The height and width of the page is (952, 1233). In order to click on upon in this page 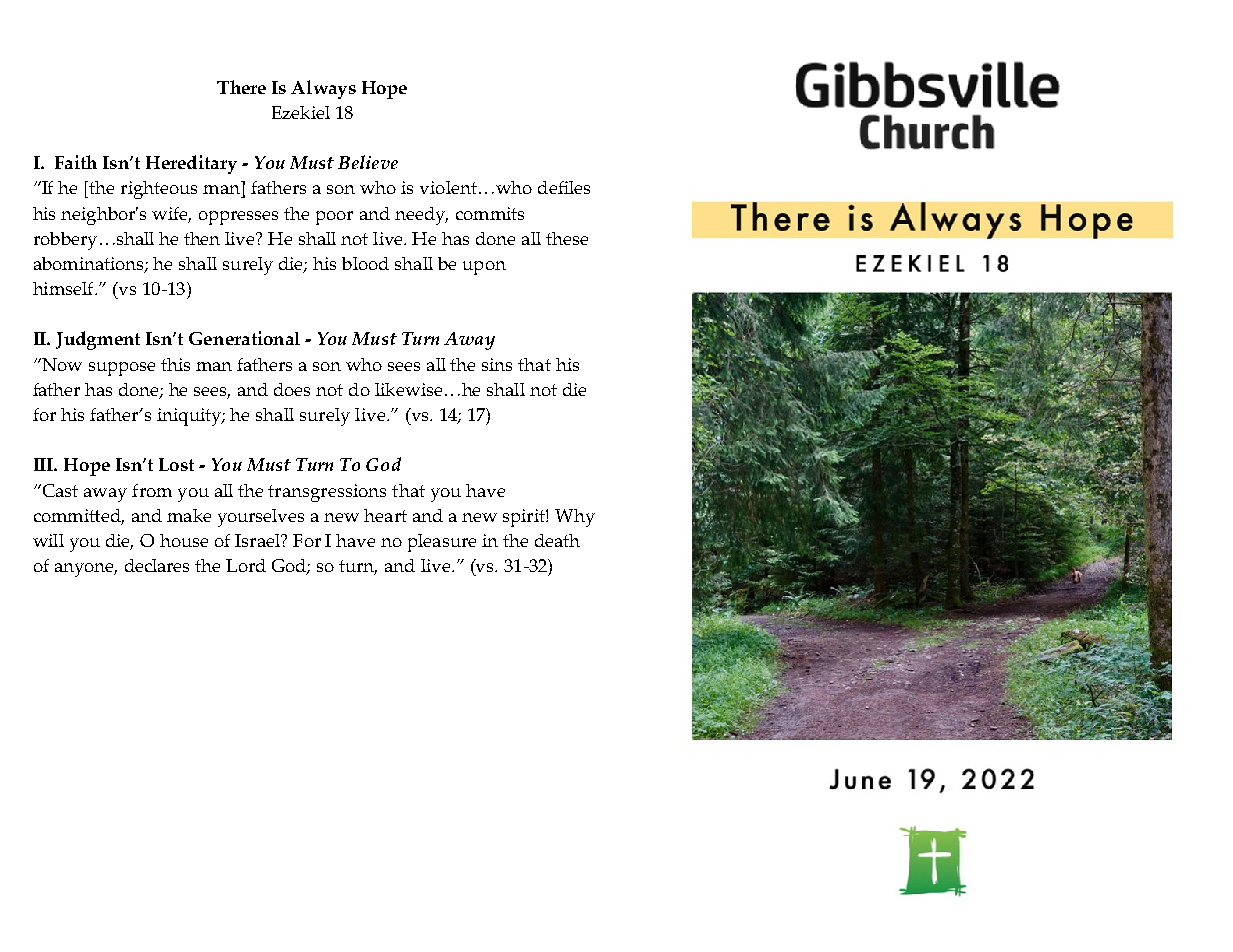, I will do `click(484, 268)`.
